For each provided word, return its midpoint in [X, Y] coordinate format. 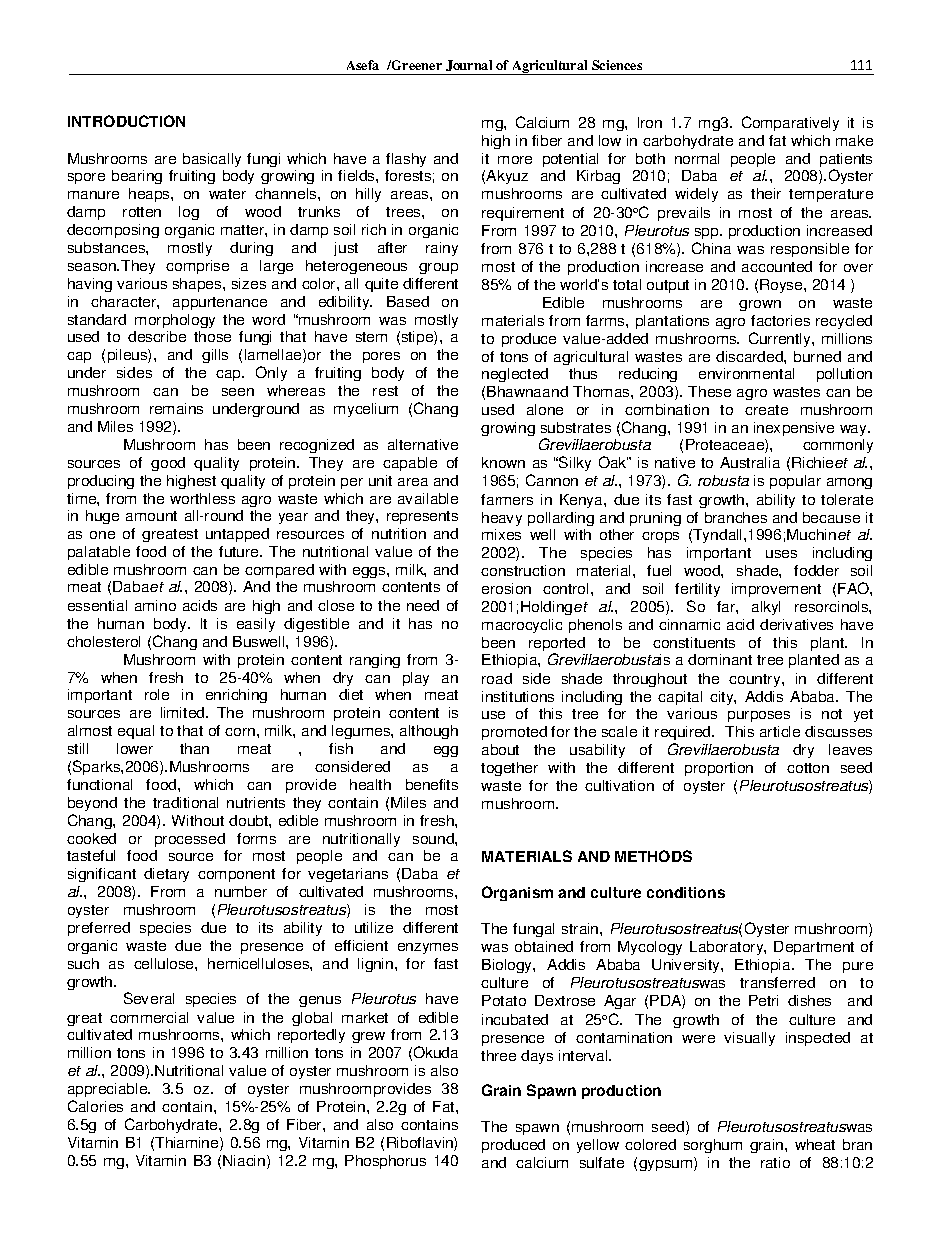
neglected [515, 375]
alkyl [766, 608]
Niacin [245, 1162]
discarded [750, 356]
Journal [469, 65]
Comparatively [790, 123]
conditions [686, 892]
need [423, 605]
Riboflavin [421, 1144]
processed [190, 840]
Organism [517, 893]
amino [155, 605]
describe [157, 336]
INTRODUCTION [126, 121]
